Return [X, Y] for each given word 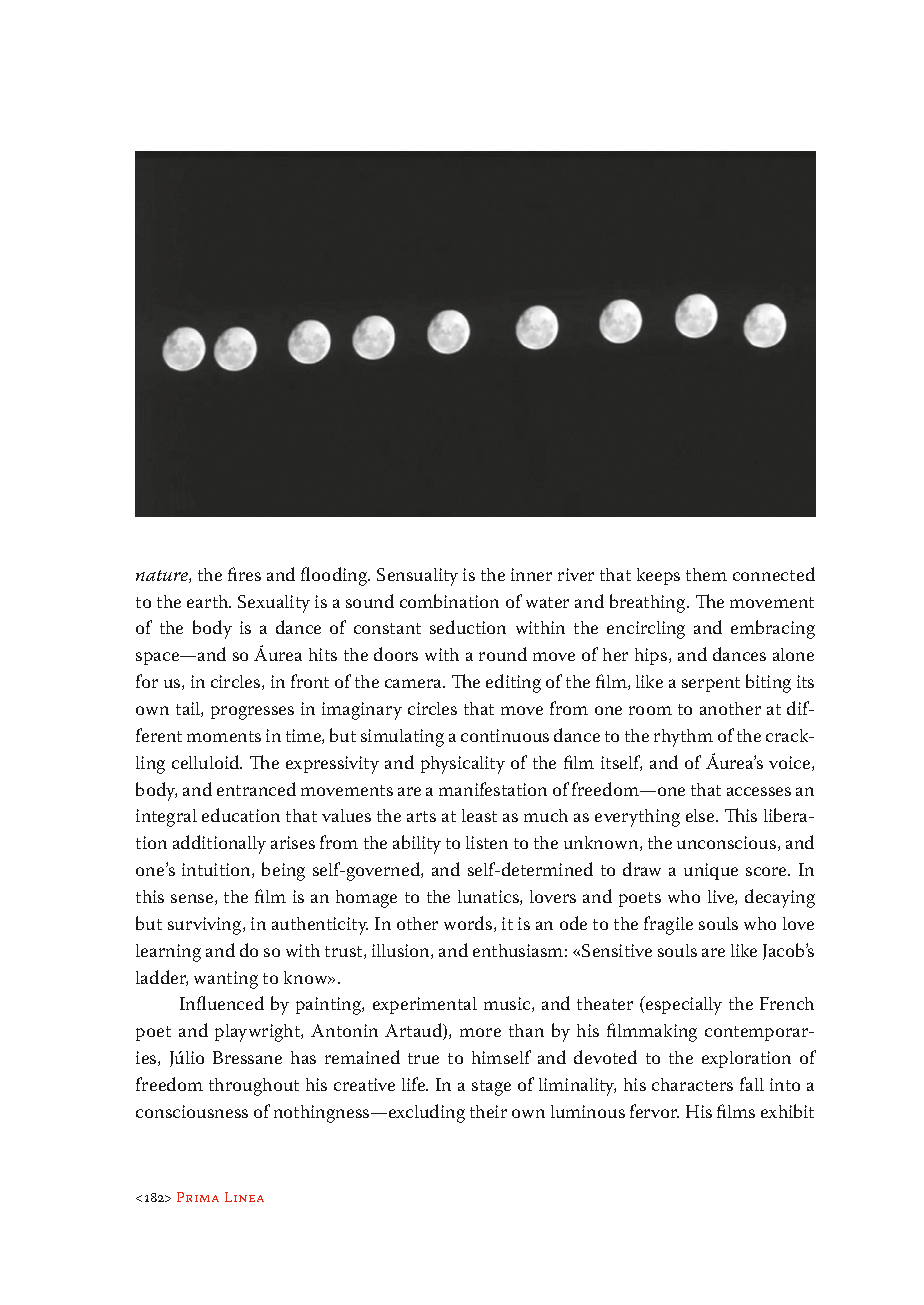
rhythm [683, 738]
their [488, 1111]
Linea [244, 1197]
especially [682, 1005]
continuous [505, 735]
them [706, 574]
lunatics [489, 897]
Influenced [222, 1003]
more [480, 1032]
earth [209, 601]
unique [711, 871]
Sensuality [417, 577]
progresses [252, 713]
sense [193, 899]
